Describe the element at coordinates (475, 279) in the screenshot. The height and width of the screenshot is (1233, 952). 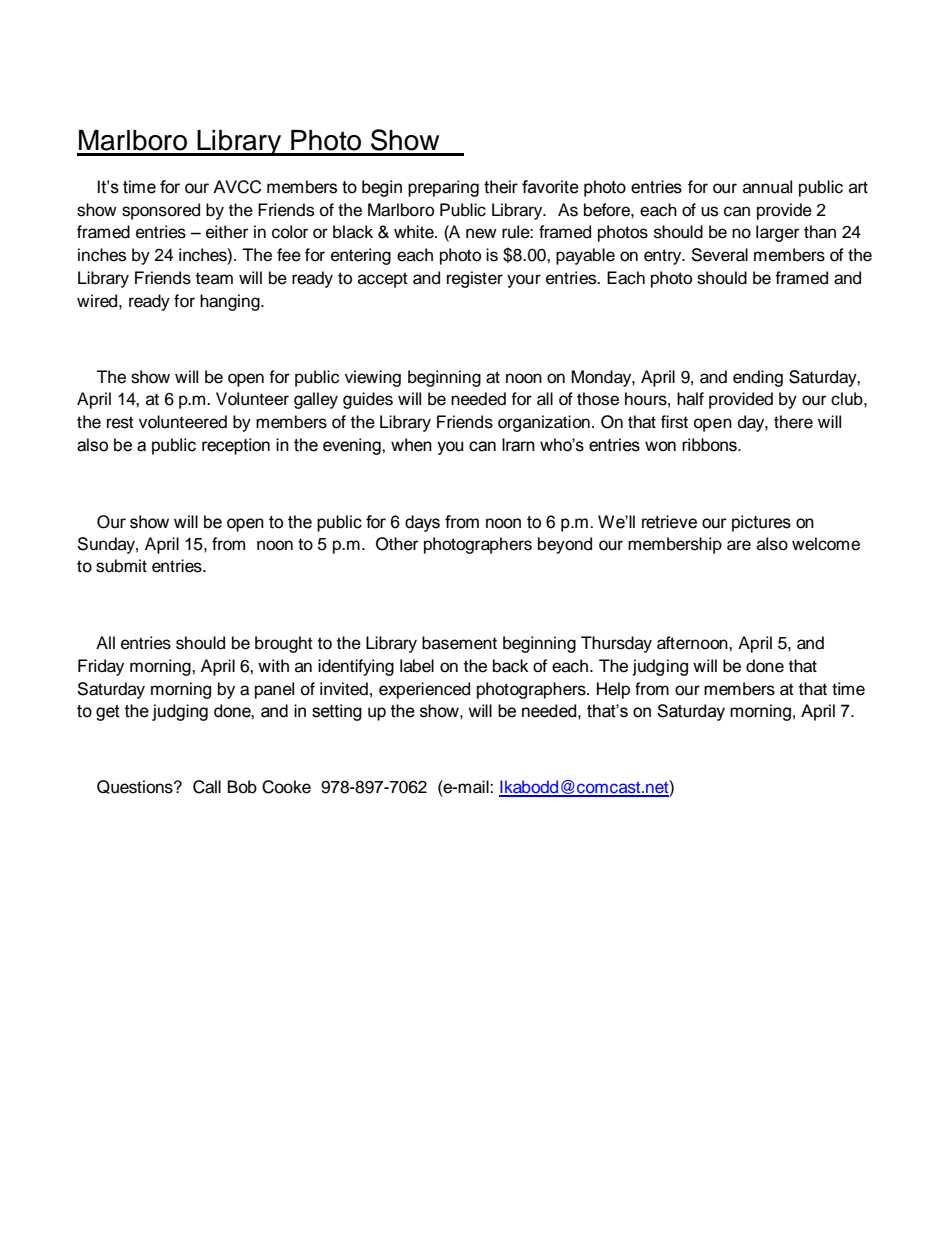
I see `register` at that location.
